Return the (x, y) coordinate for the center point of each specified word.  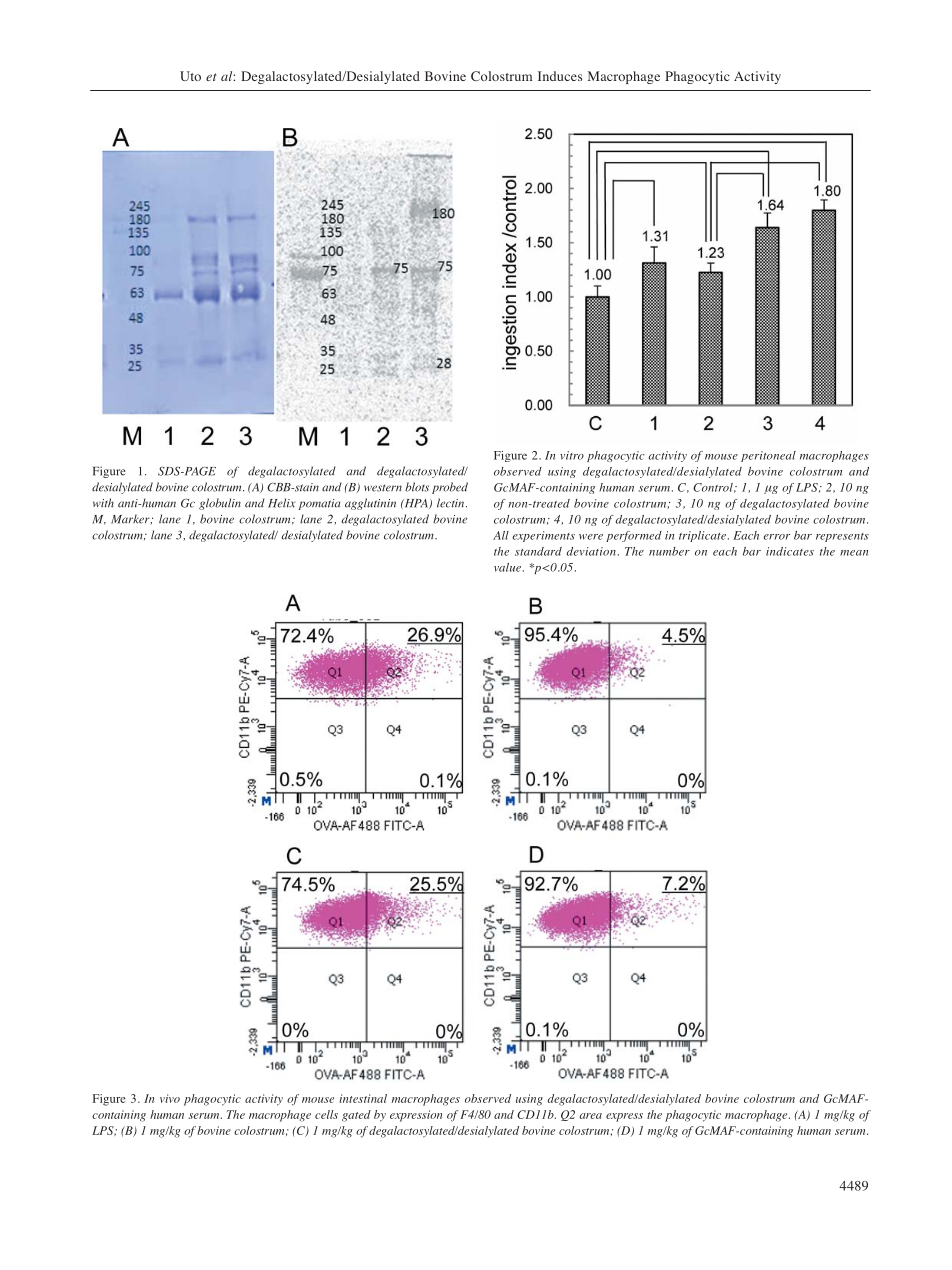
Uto (190, 76)
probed (450, 488)
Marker (131, 519)
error (776, 537)
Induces (560, 76)
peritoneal (768, 456)
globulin (220, 504)
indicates (790, 551)
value (507, 567)
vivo (170, 1098)
